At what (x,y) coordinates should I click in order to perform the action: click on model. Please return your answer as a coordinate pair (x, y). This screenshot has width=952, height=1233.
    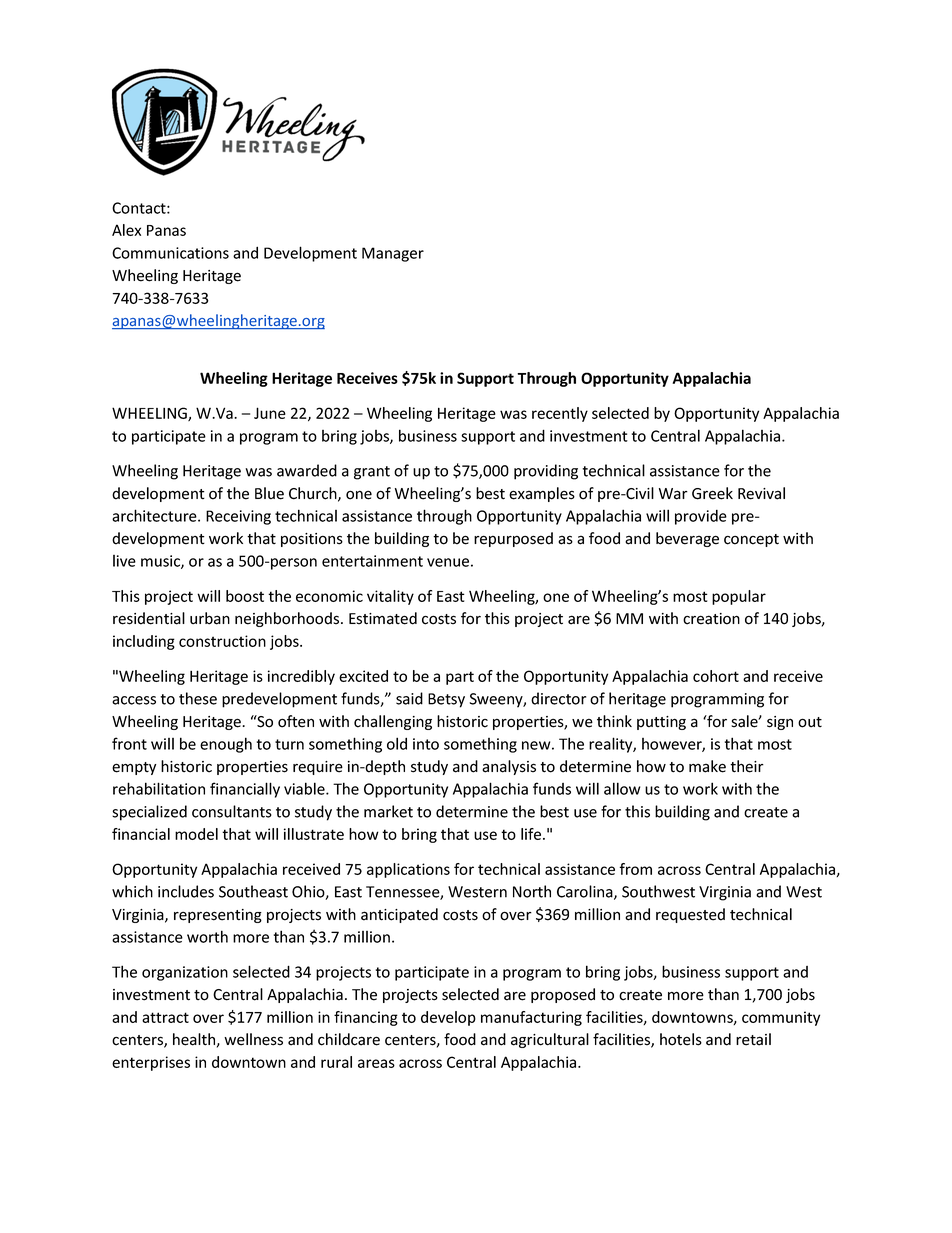
    Looking at the image, I should click on (196, 834).
